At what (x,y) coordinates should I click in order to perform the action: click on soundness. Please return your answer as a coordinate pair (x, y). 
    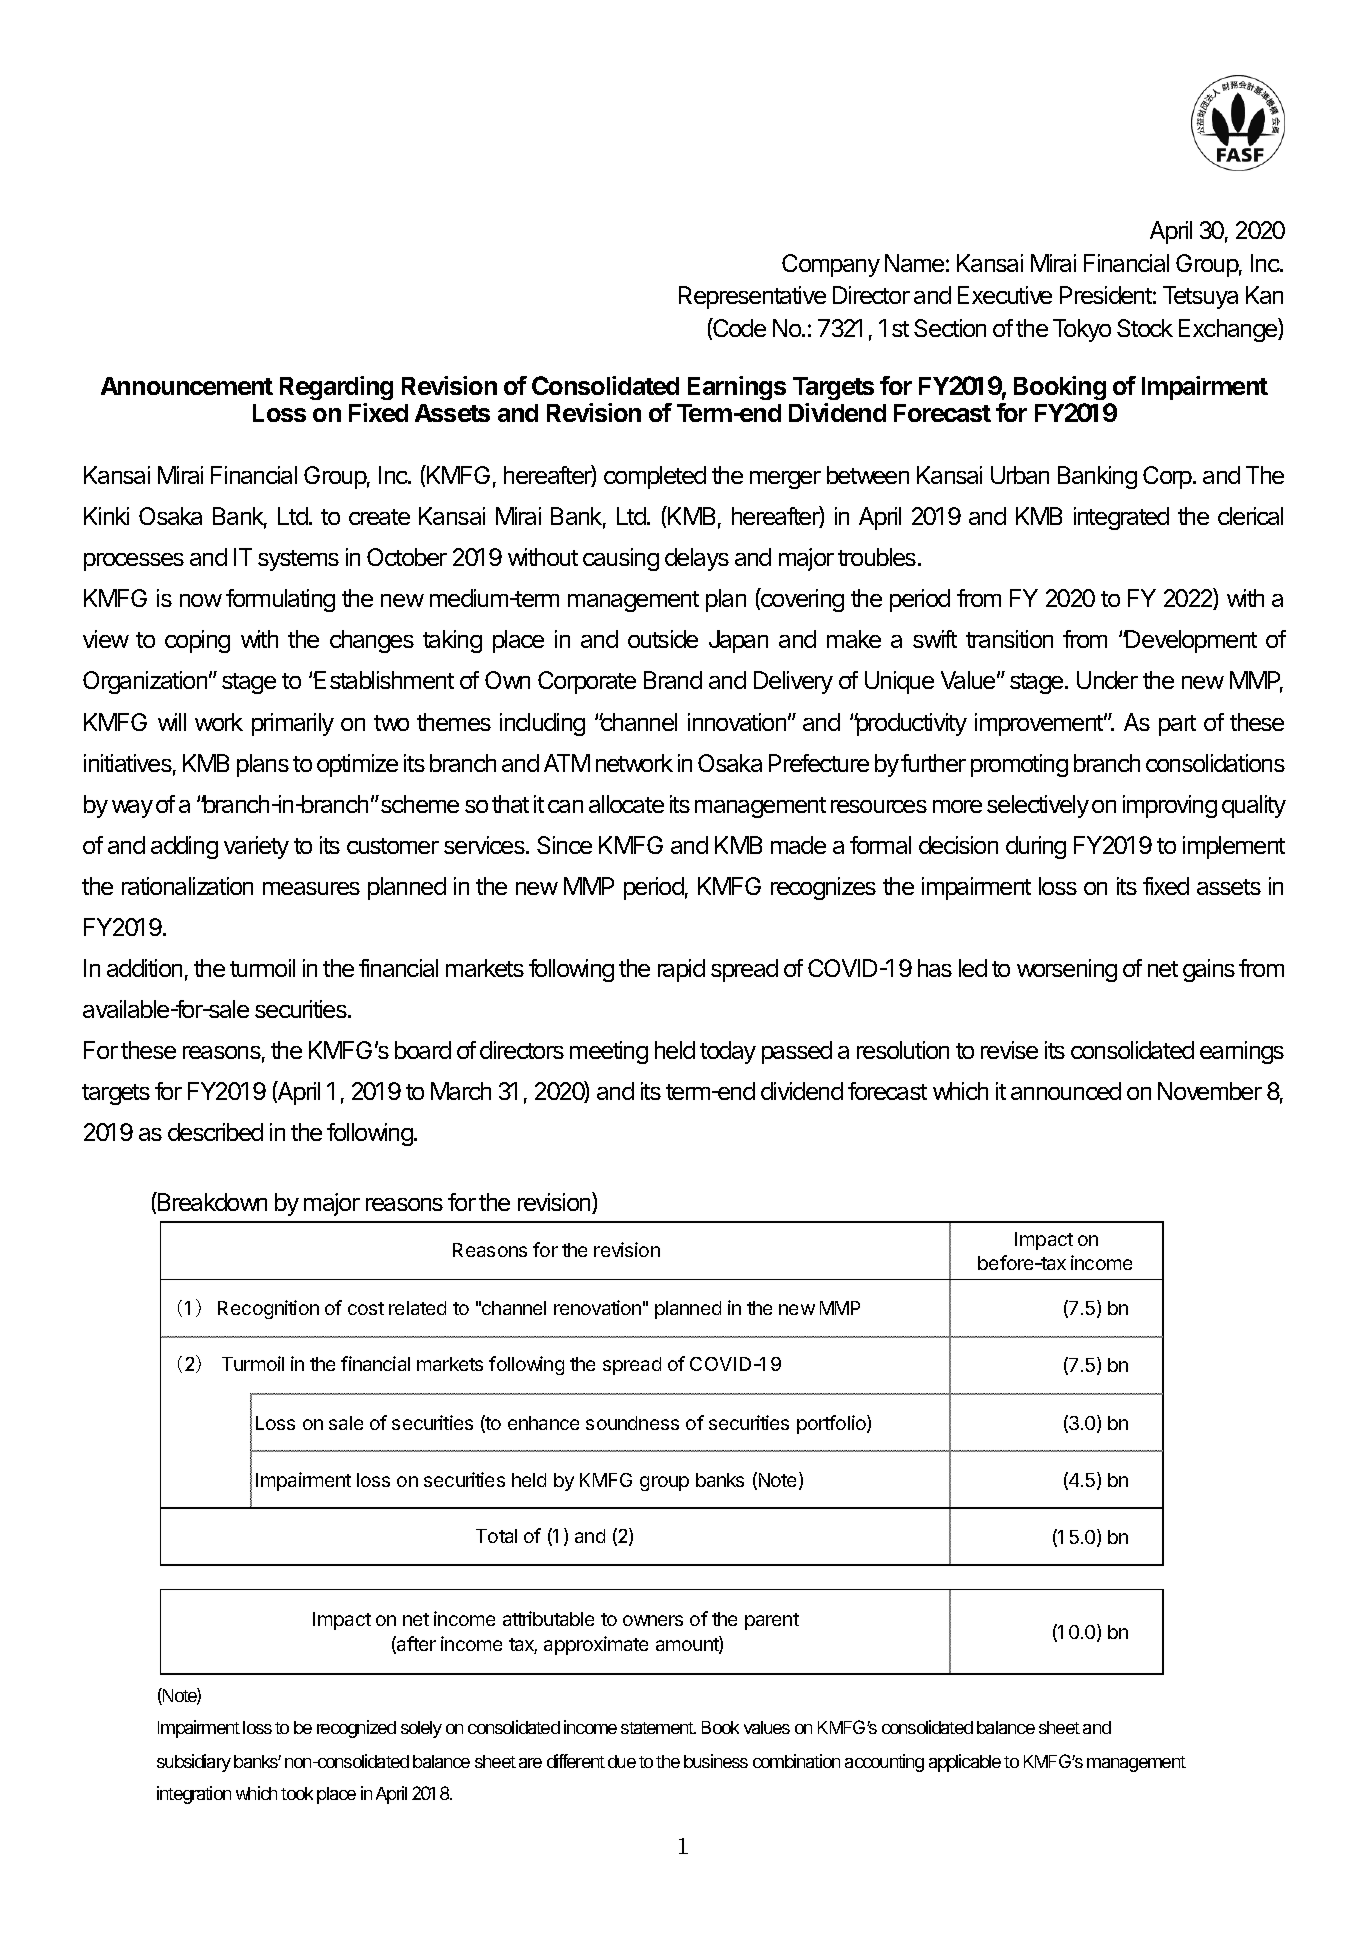
    Looking at the image, I should click on (632, 1423).
